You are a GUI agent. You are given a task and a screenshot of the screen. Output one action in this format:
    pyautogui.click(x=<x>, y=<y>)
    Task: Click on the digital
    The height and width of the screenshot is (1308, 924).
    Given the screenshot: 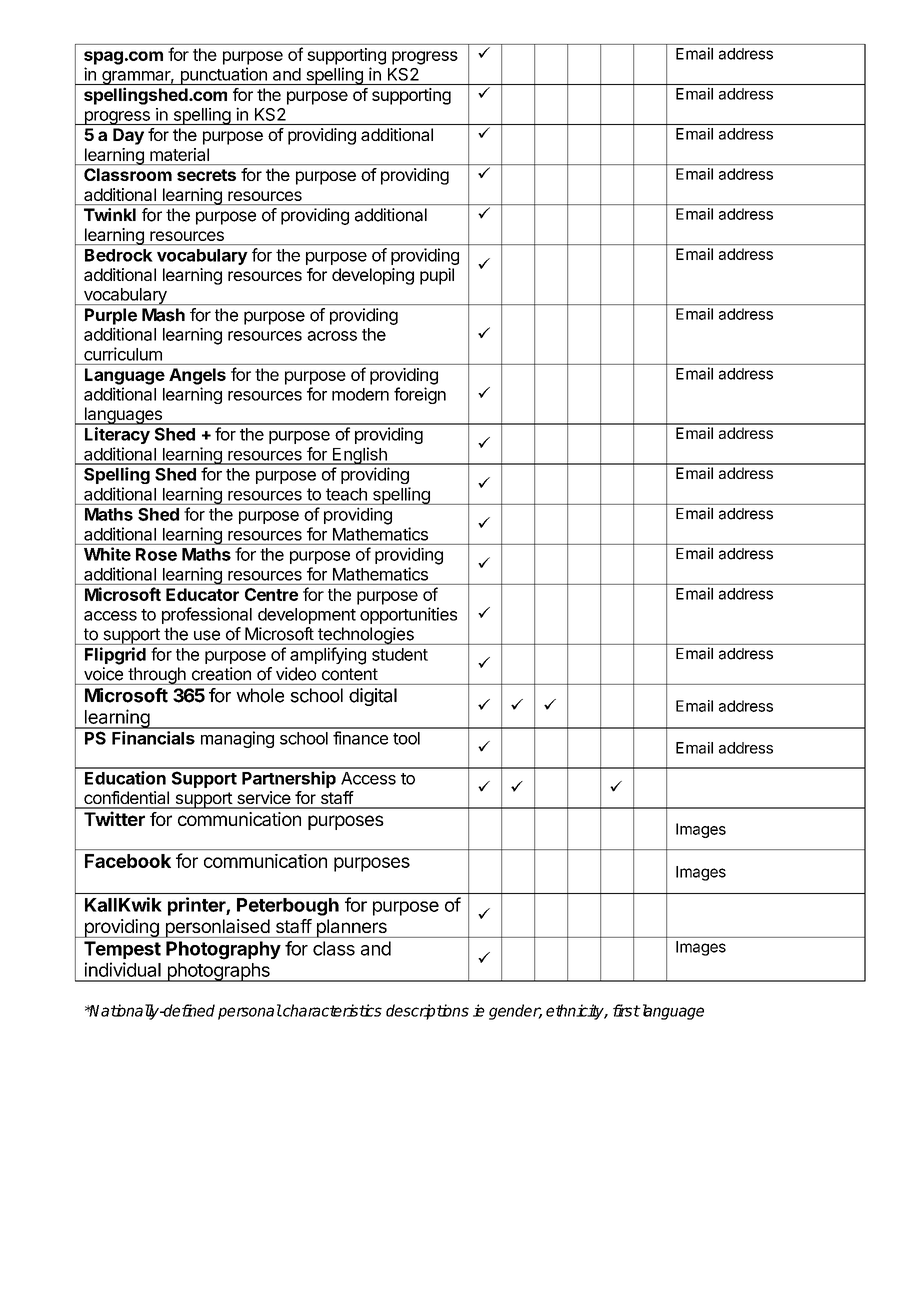 What is the action you would take?
    pyautogui.click(x=373, y=697)
